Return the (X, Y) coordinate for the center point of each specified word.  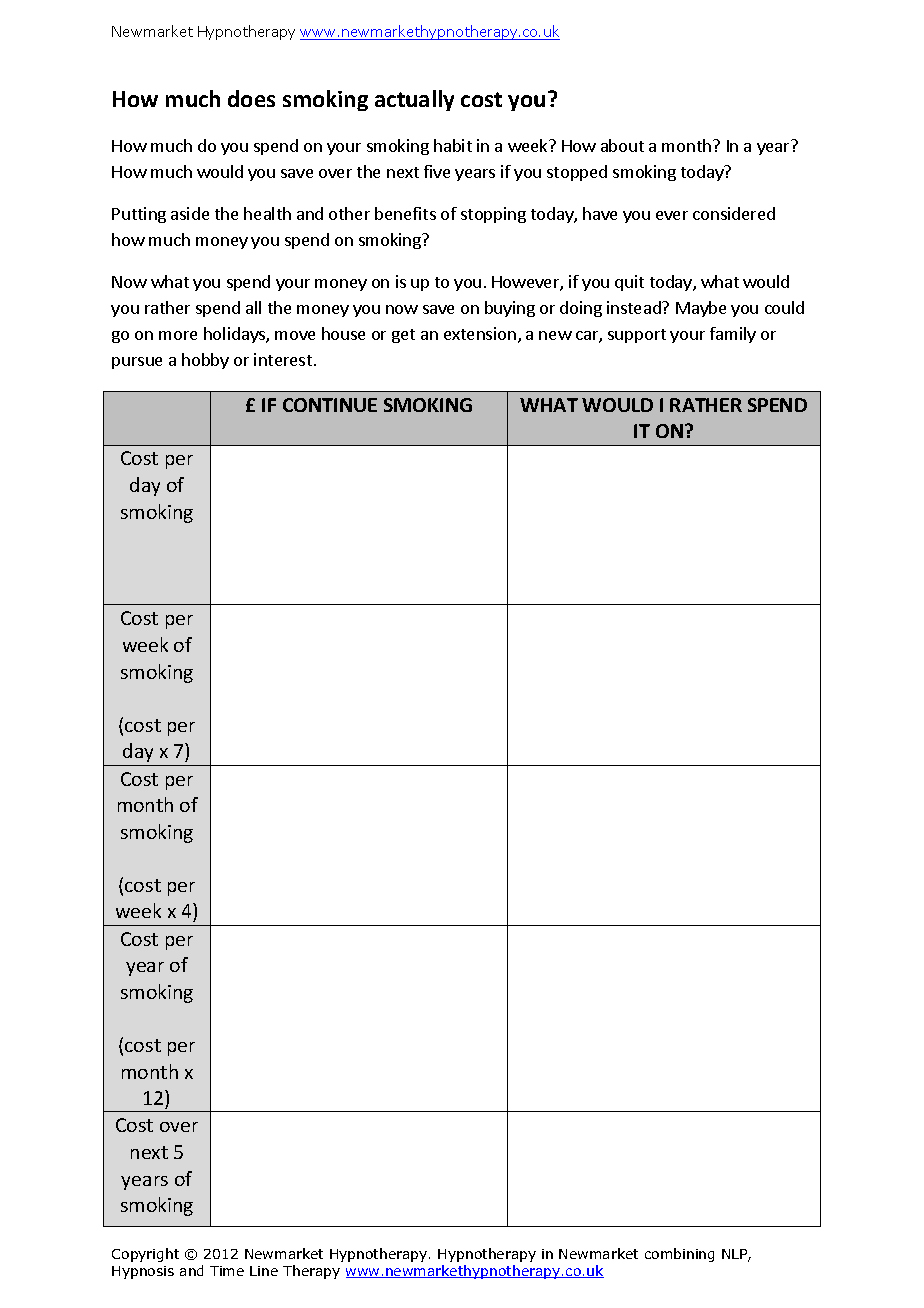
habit (453, 145)
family (733, 335)
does (251, 98)
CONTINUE (330, 405)
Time (227, 1271)
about (622, 145)
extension (480, 333)
